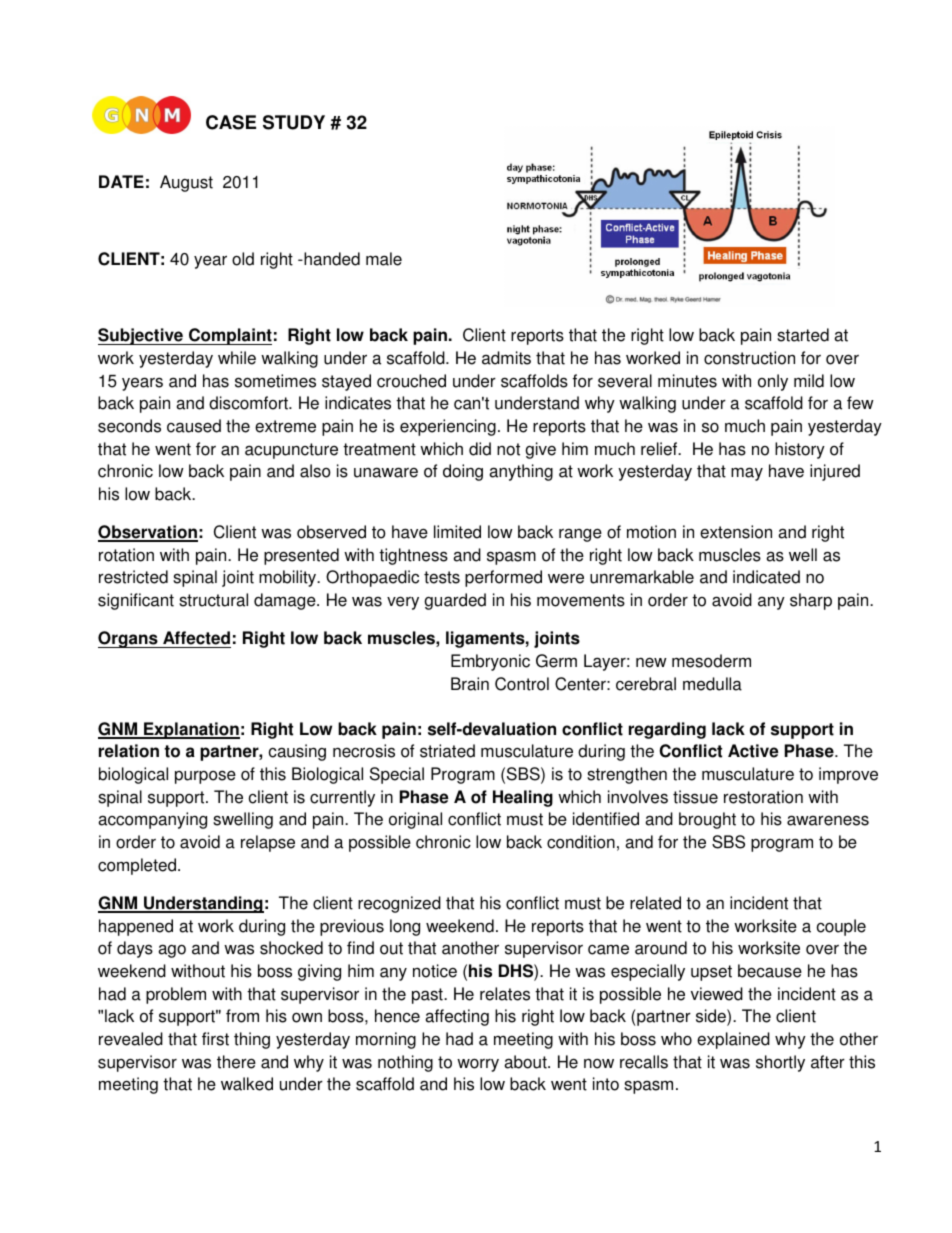 The height and width of the image is (1233, 952). What do you see at coordinates (763, 797) in the image?
I see `restoration` at bounding box center [763, 797].
